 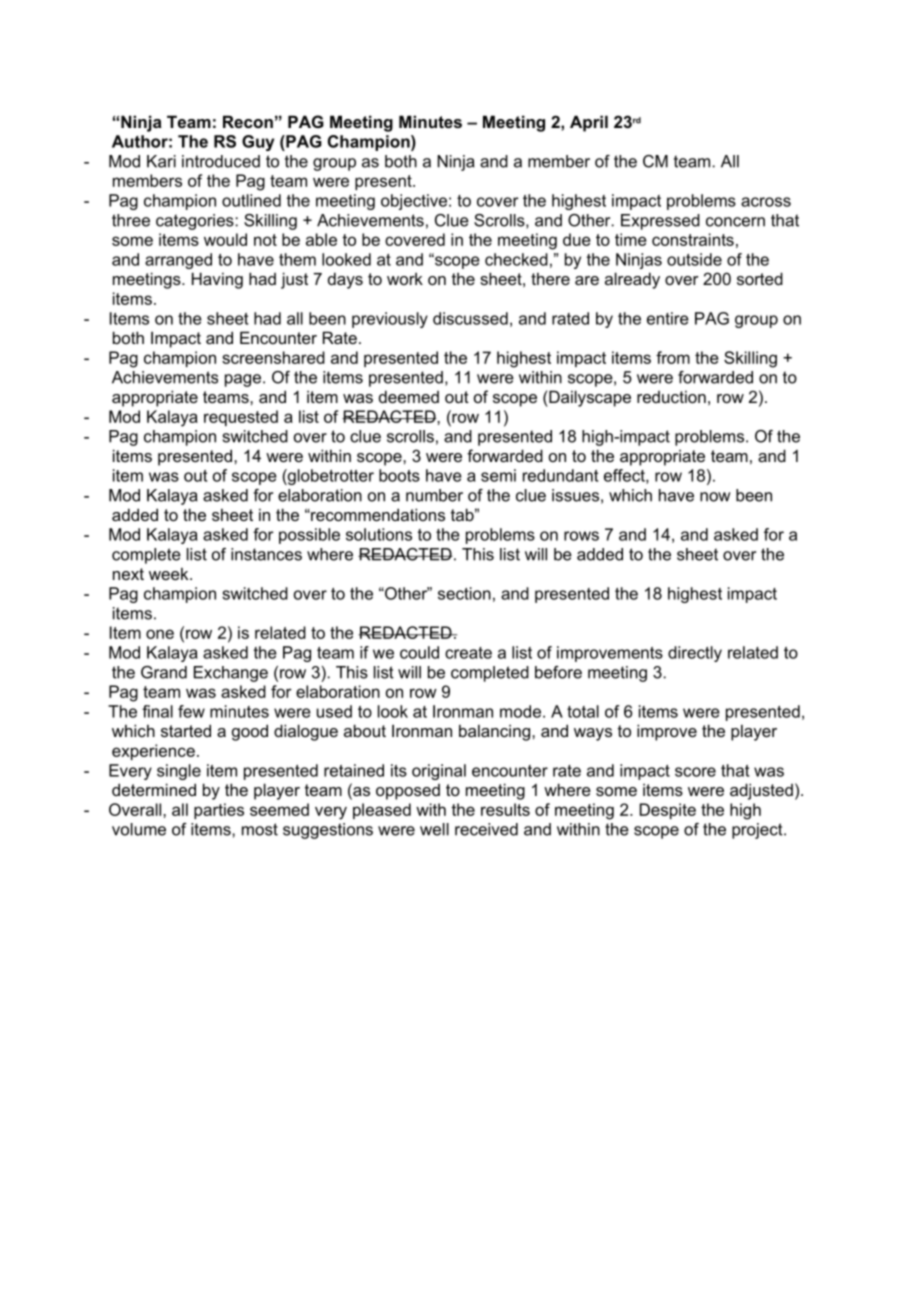 I want to click on requested, so click(x=241, y=418).
